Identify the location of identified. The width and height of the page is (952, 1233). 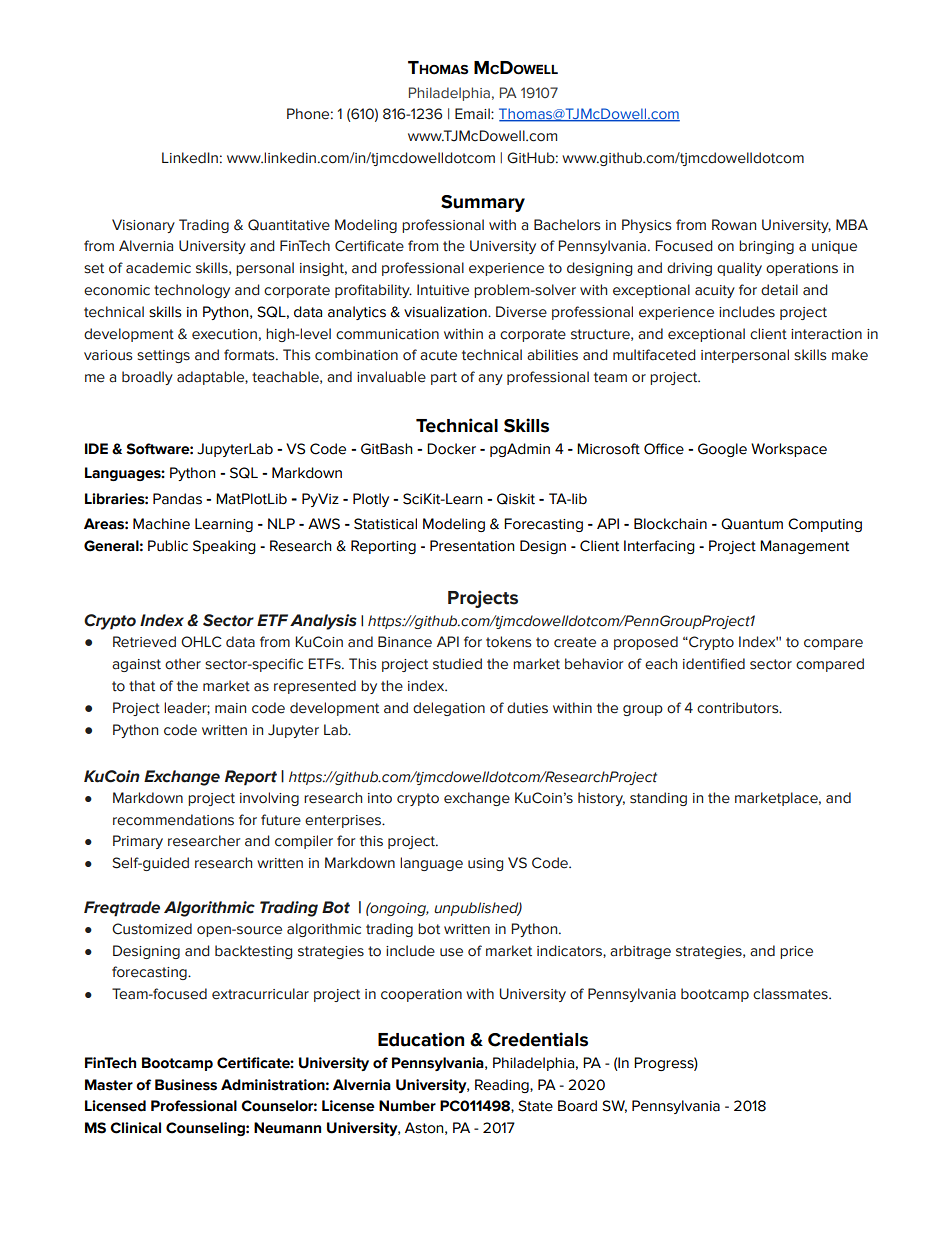
(714, 664).
